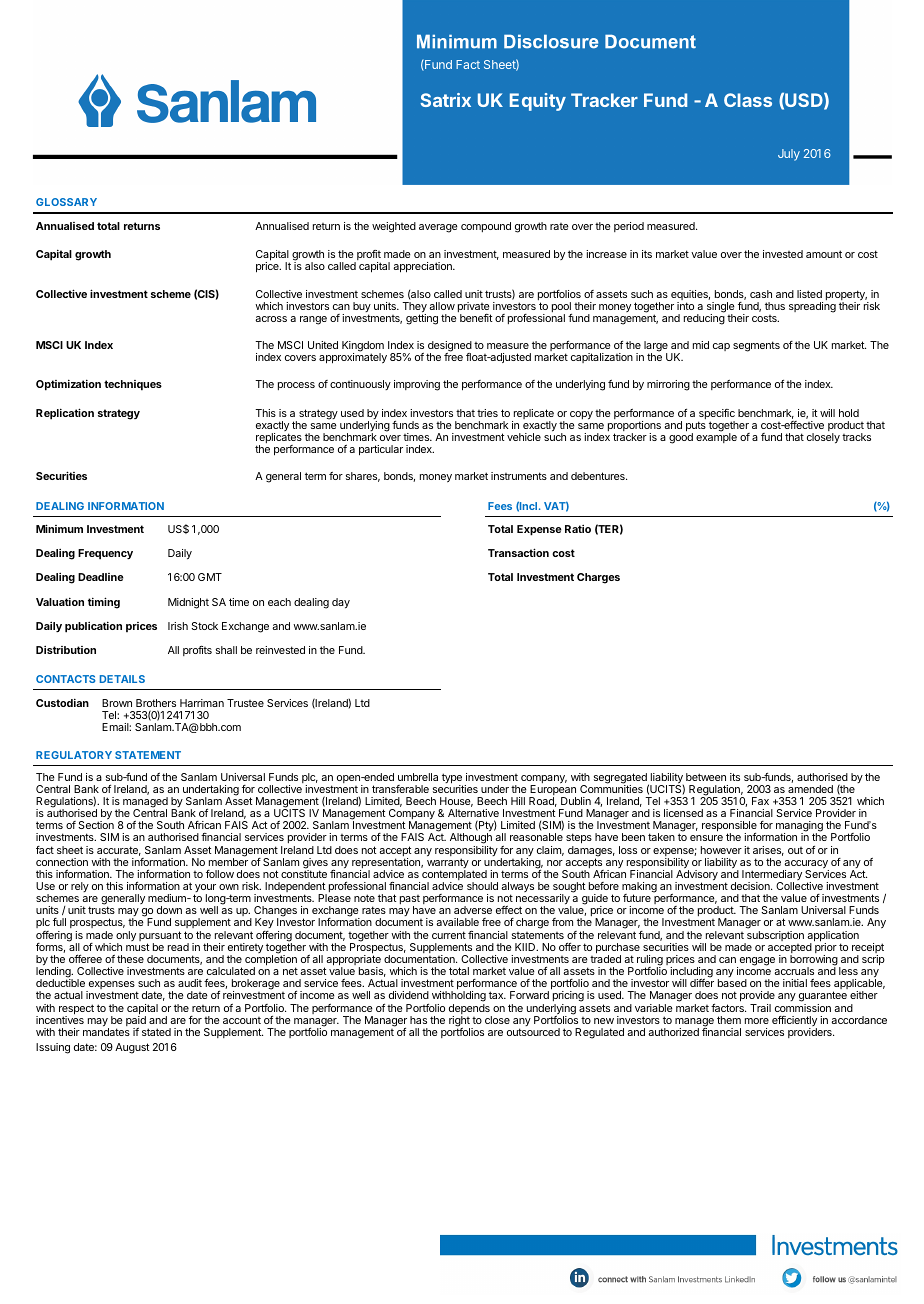 This image has height=1304, width=924. Describe the element at coordinates (789, 155) in the image. I see `July` at that location.
